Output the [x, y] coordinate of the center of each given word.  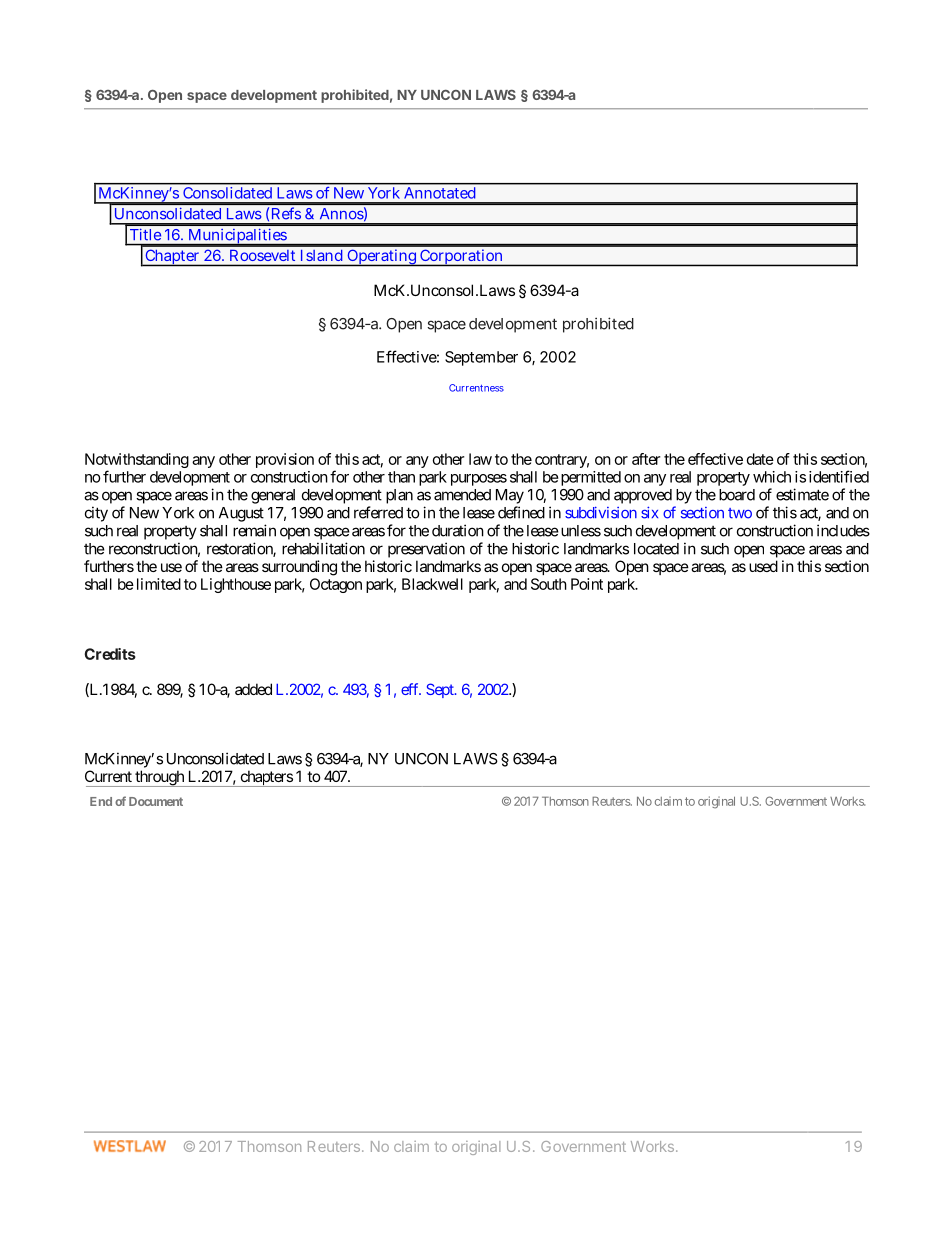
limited [159, 584]
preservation [426, 550]
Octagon [336, 585]
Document [156, 801]
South [549, 584]
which [772, 477]
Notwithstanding [137, 460]
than [401, 477]
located [656, 549]
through [159, 778]
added [253, 689]
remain [254, 530]
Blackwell [432, 584]
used [763, 566]
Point [587, 584]
